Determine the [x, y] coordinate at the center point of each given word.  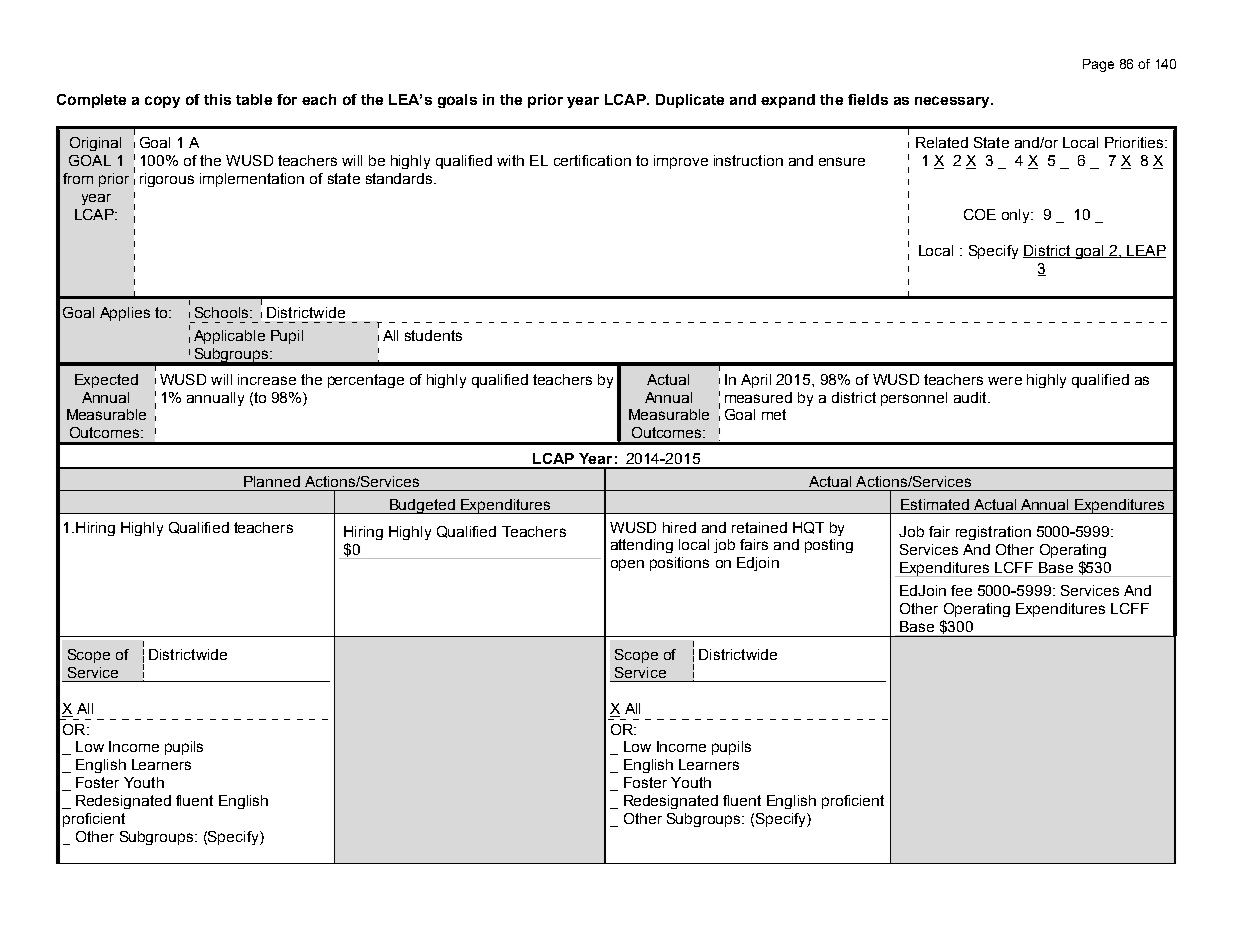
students [433, 335]
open [627, 565]
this [217, 99]
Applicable [229, 337]
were [1005, 381]
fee [961, 590]
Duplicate [690, 101]
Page [1098, 65]
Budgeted [422, 506]
